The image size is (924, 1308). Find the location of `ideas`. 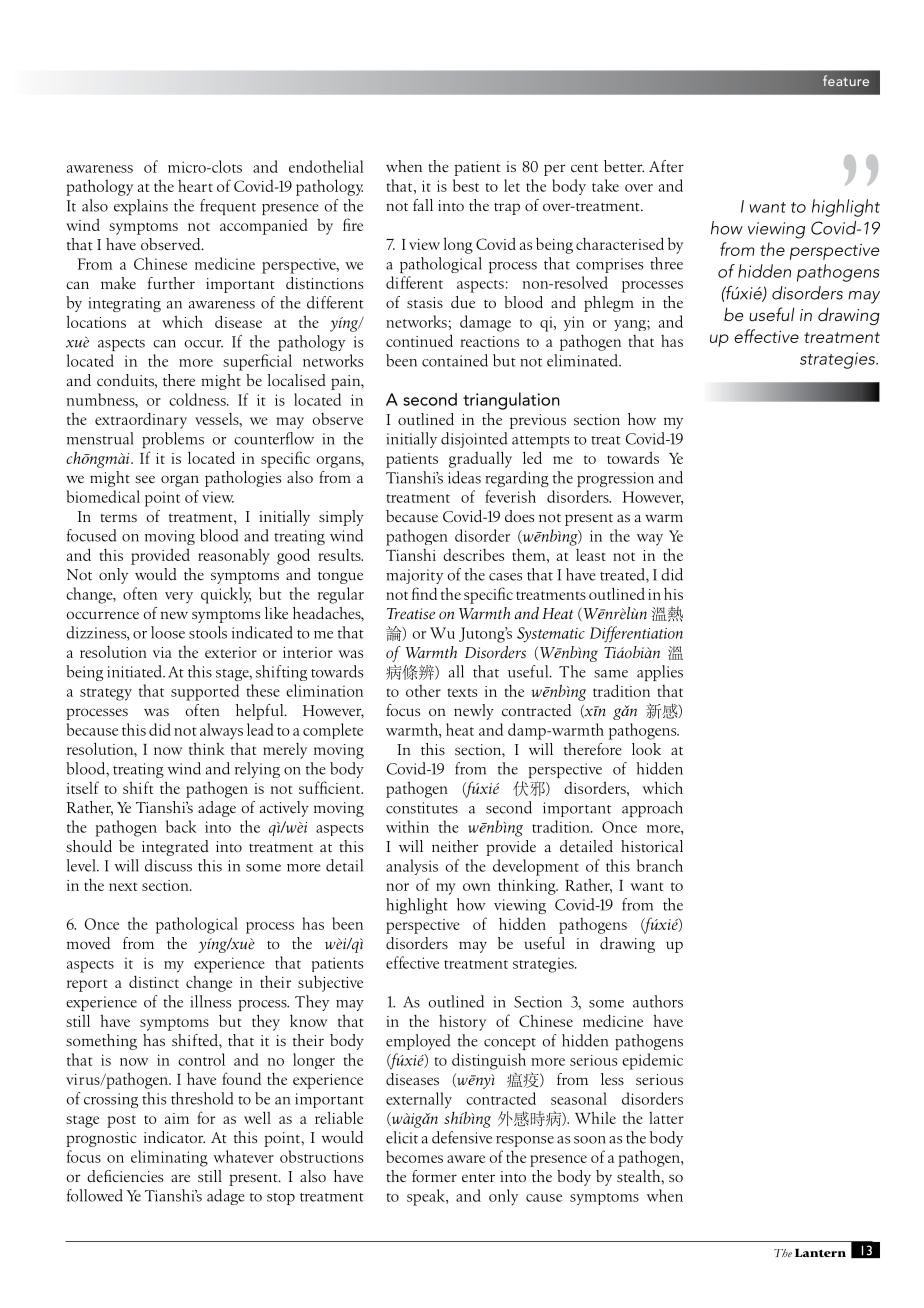

ideas is located at coordinates (464, 477).
